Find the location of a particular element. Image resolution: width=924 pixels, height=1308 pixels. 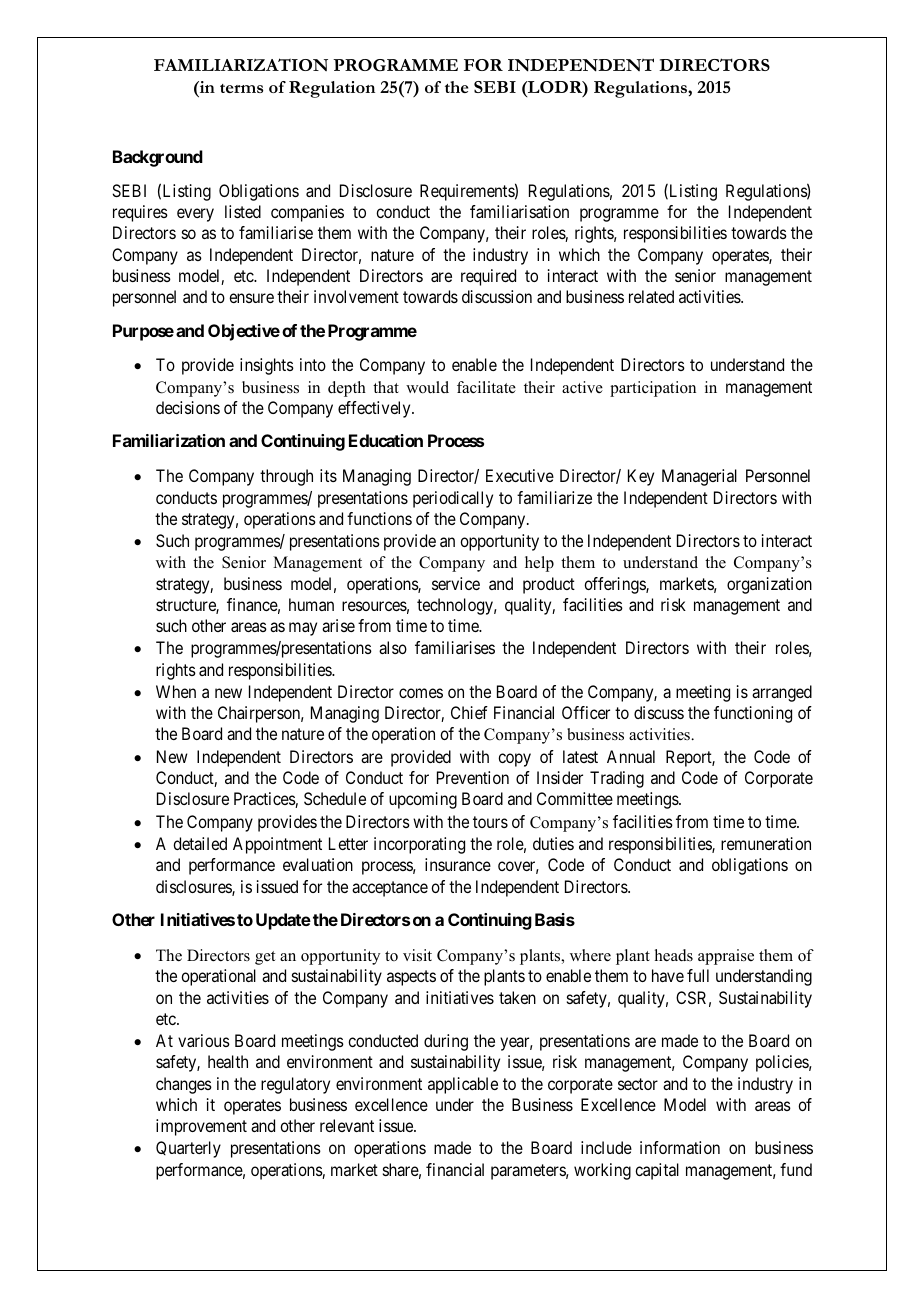

Prevention is located at coordinates (473, 777).
